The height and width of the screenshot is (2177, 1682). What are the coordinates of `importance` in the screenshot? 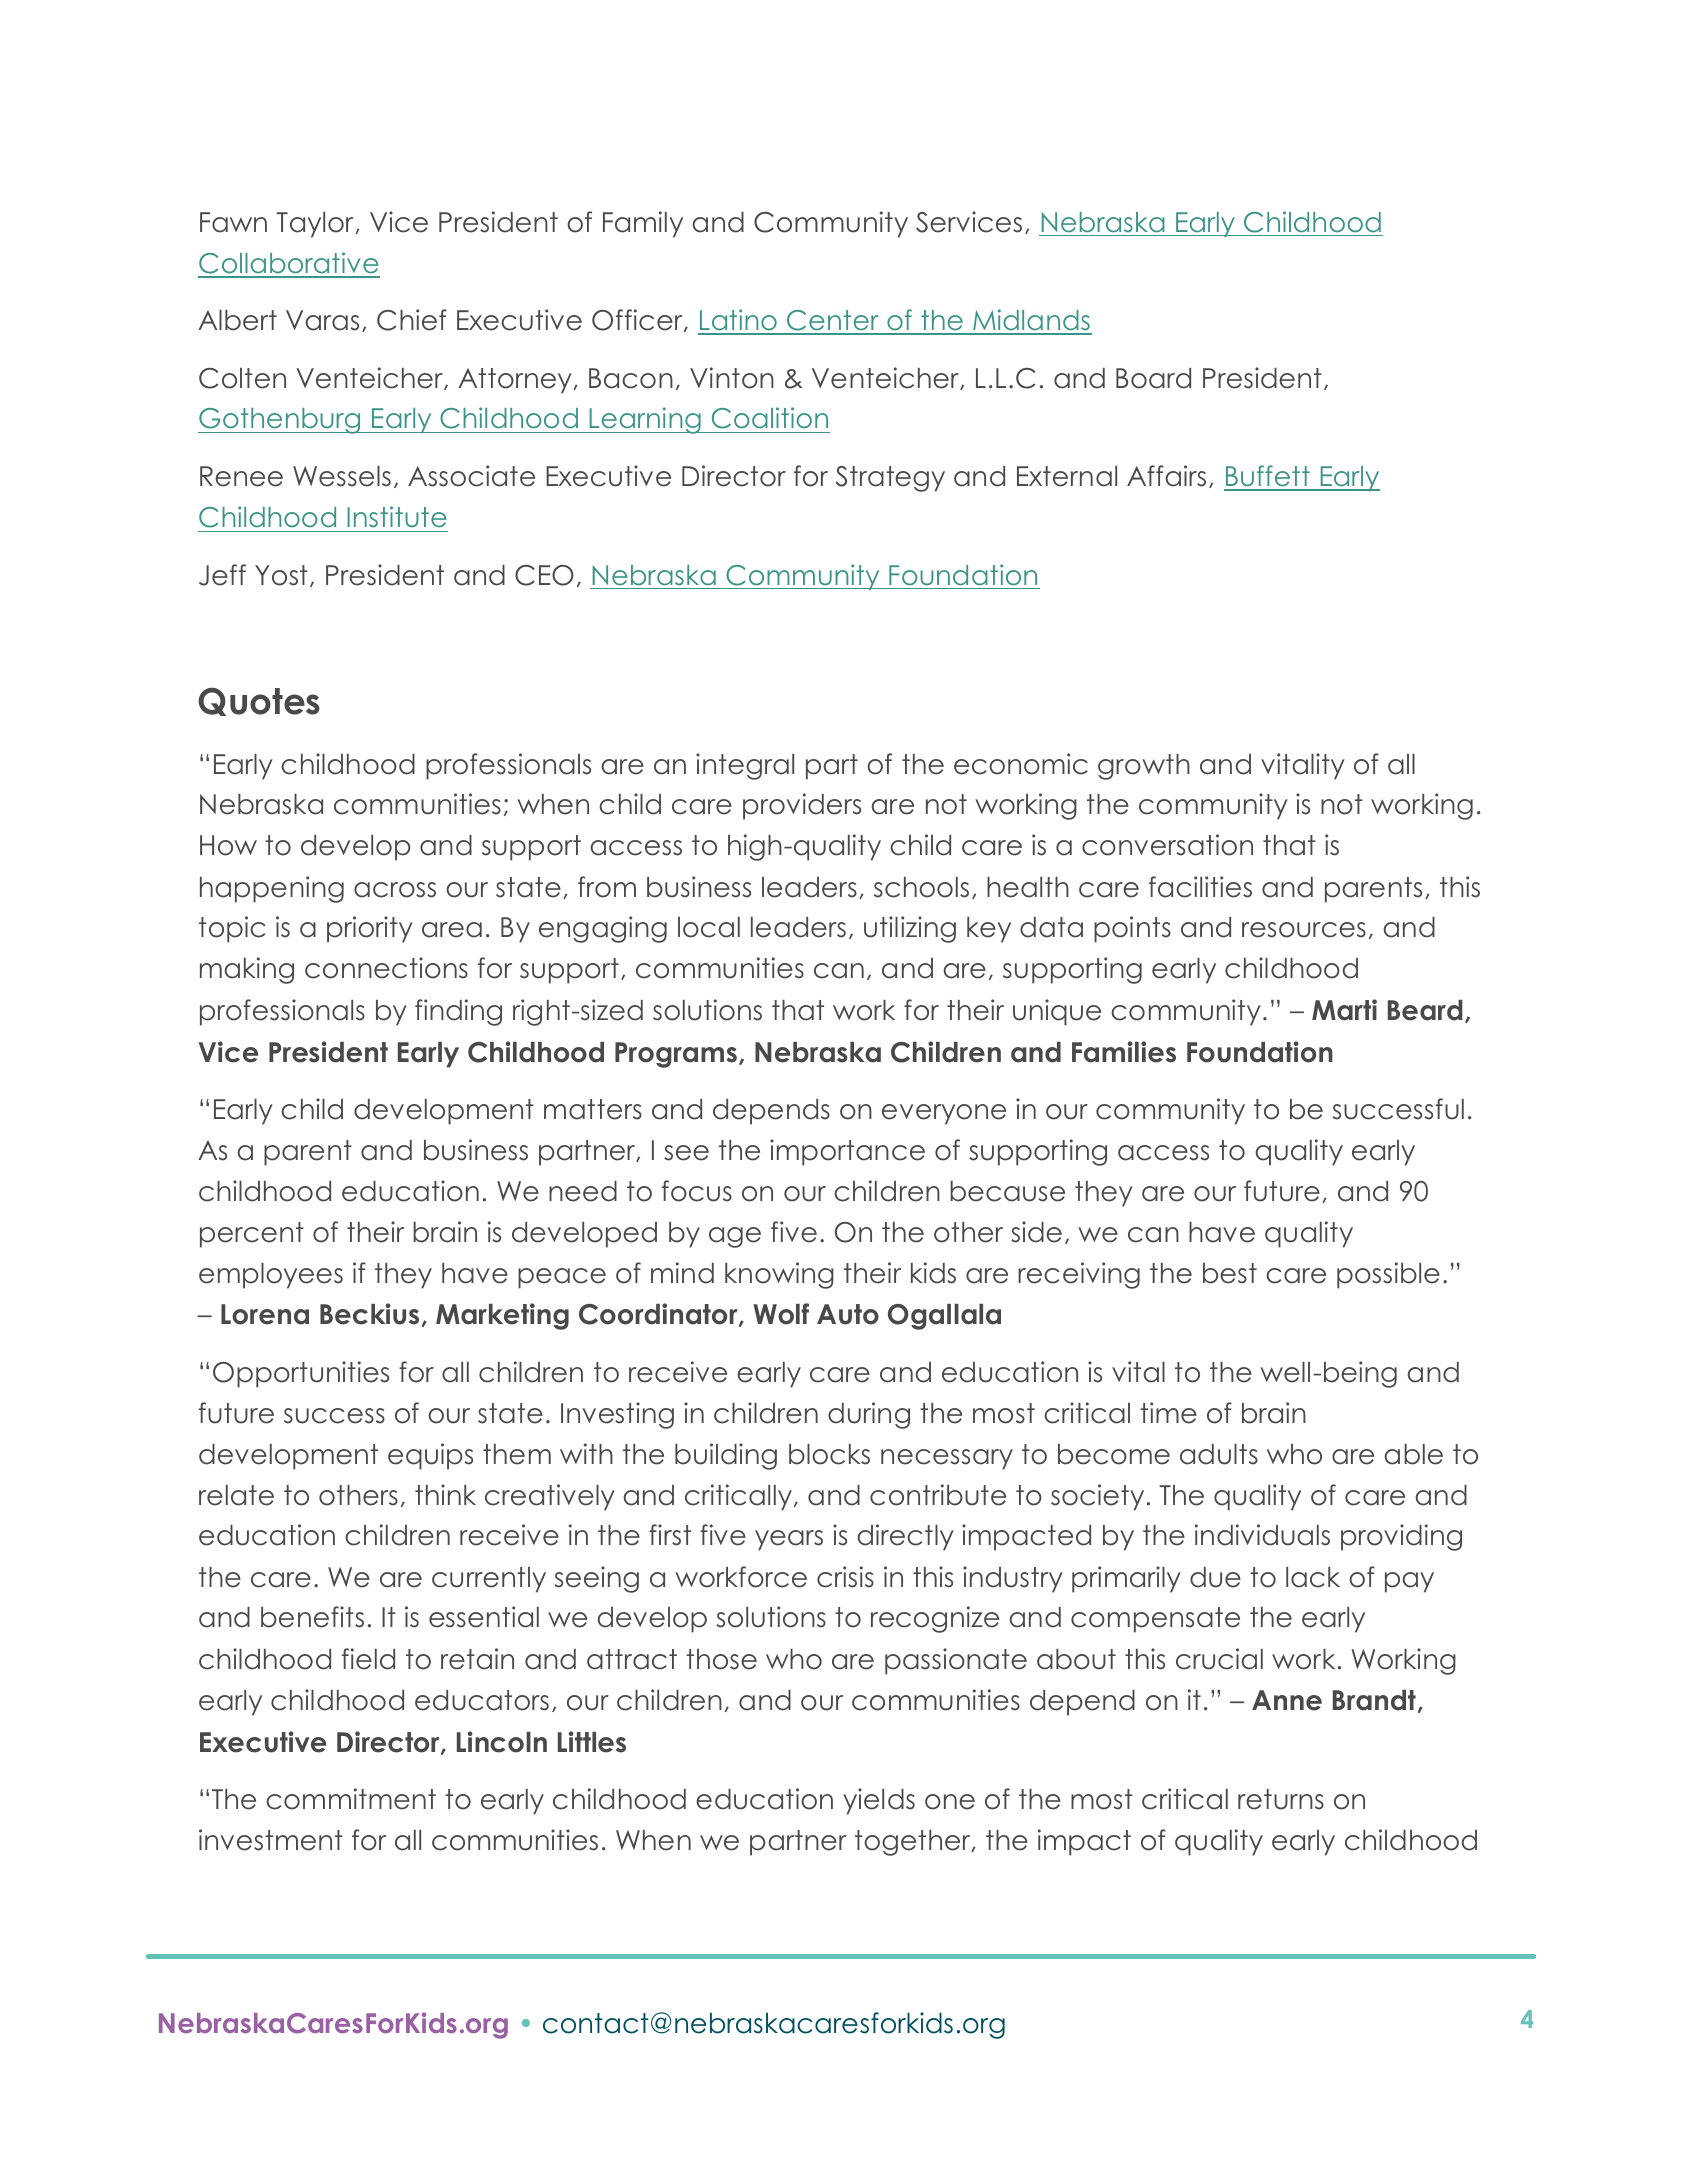 It's located at (847, 1152).
